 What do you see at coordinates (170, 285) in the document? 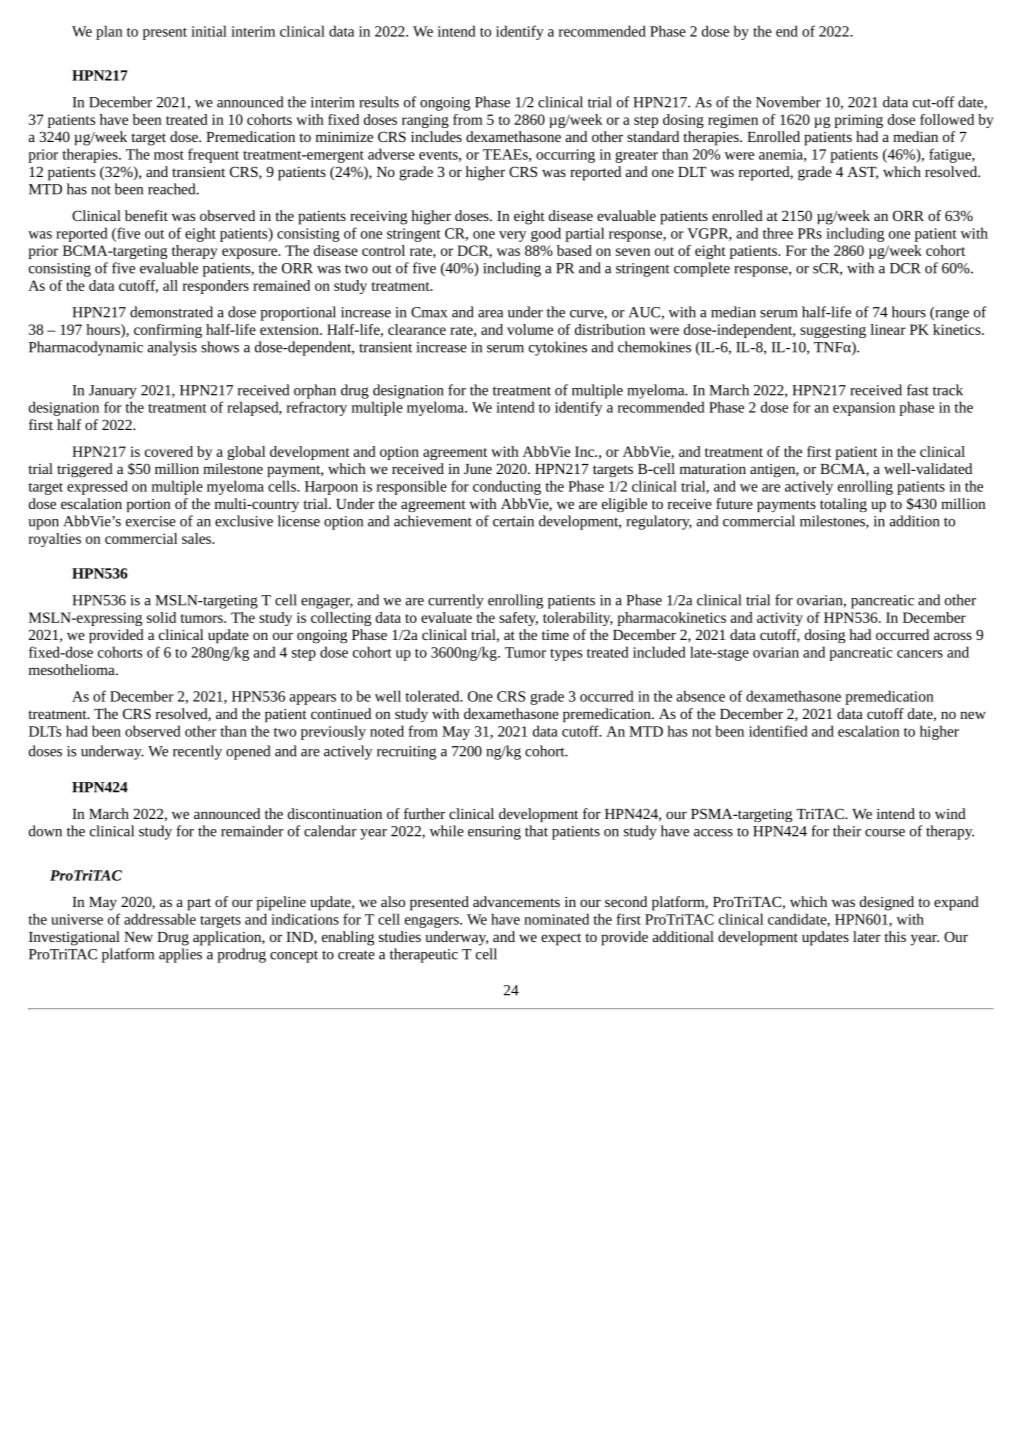
I see `all` at bounding box center [170, 285].
